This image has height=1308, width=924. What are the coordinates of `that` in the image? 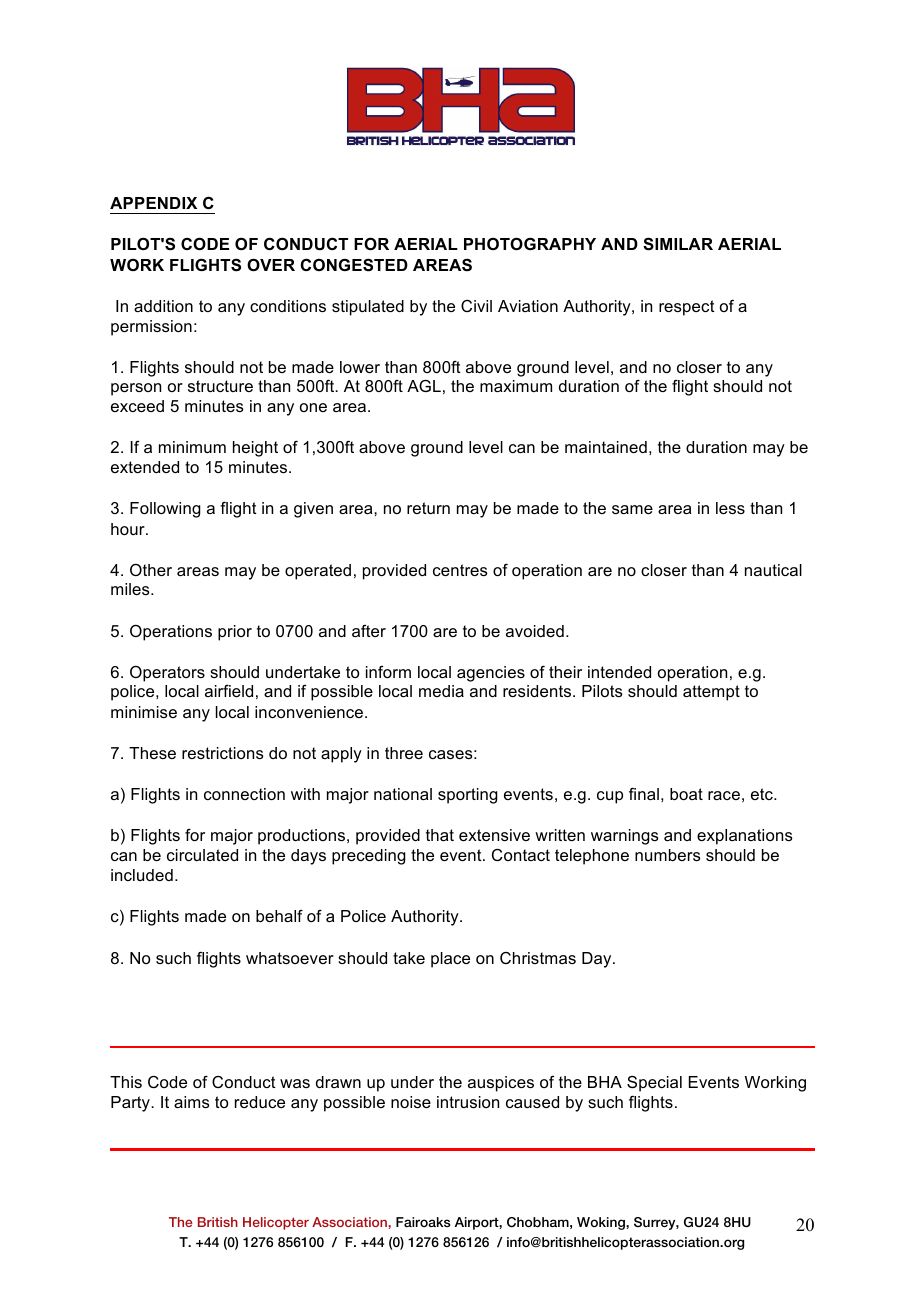 It's located at (440, 835).
